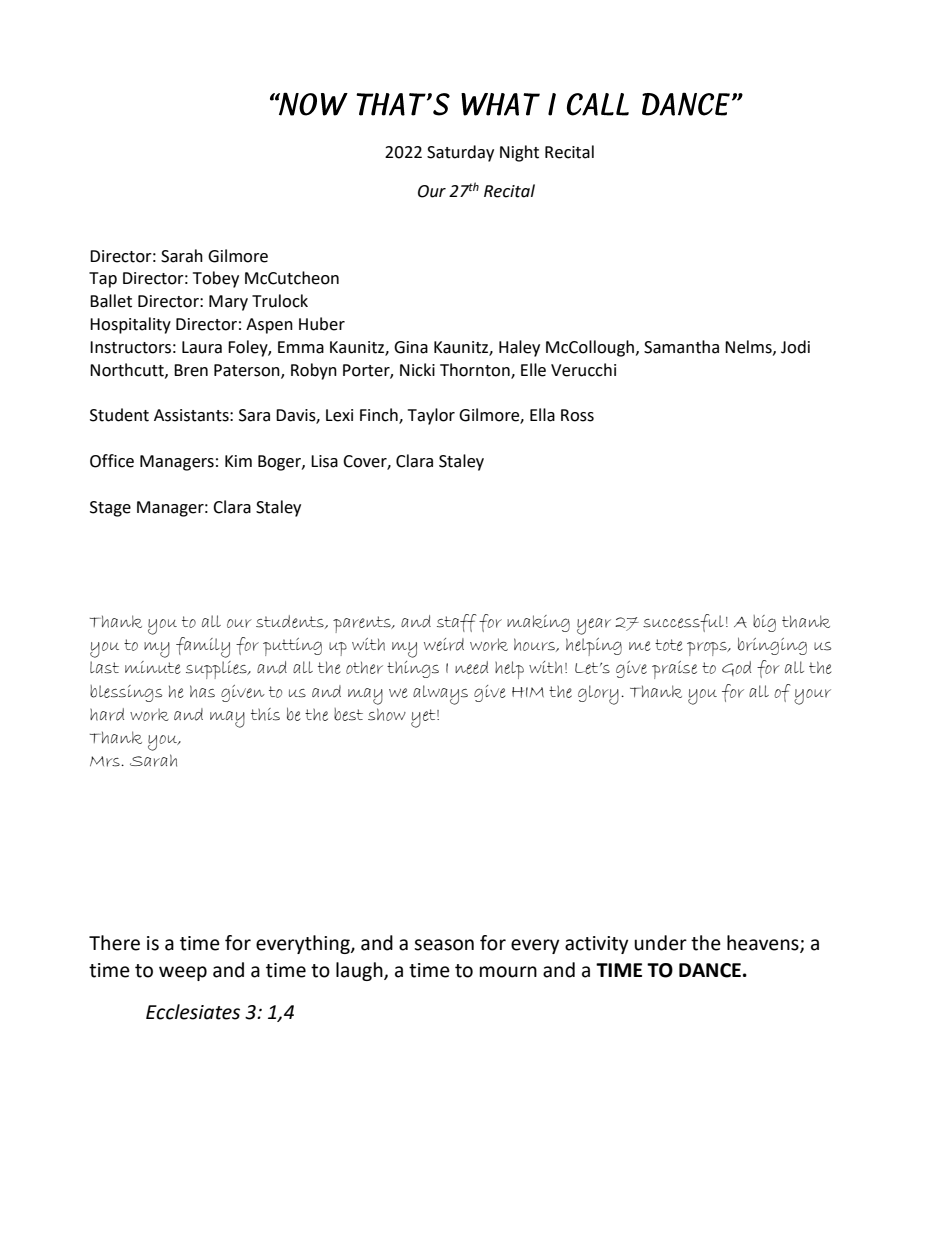 The image size is (952, 1233). I want to click on DANCE, so click(710, 970).
